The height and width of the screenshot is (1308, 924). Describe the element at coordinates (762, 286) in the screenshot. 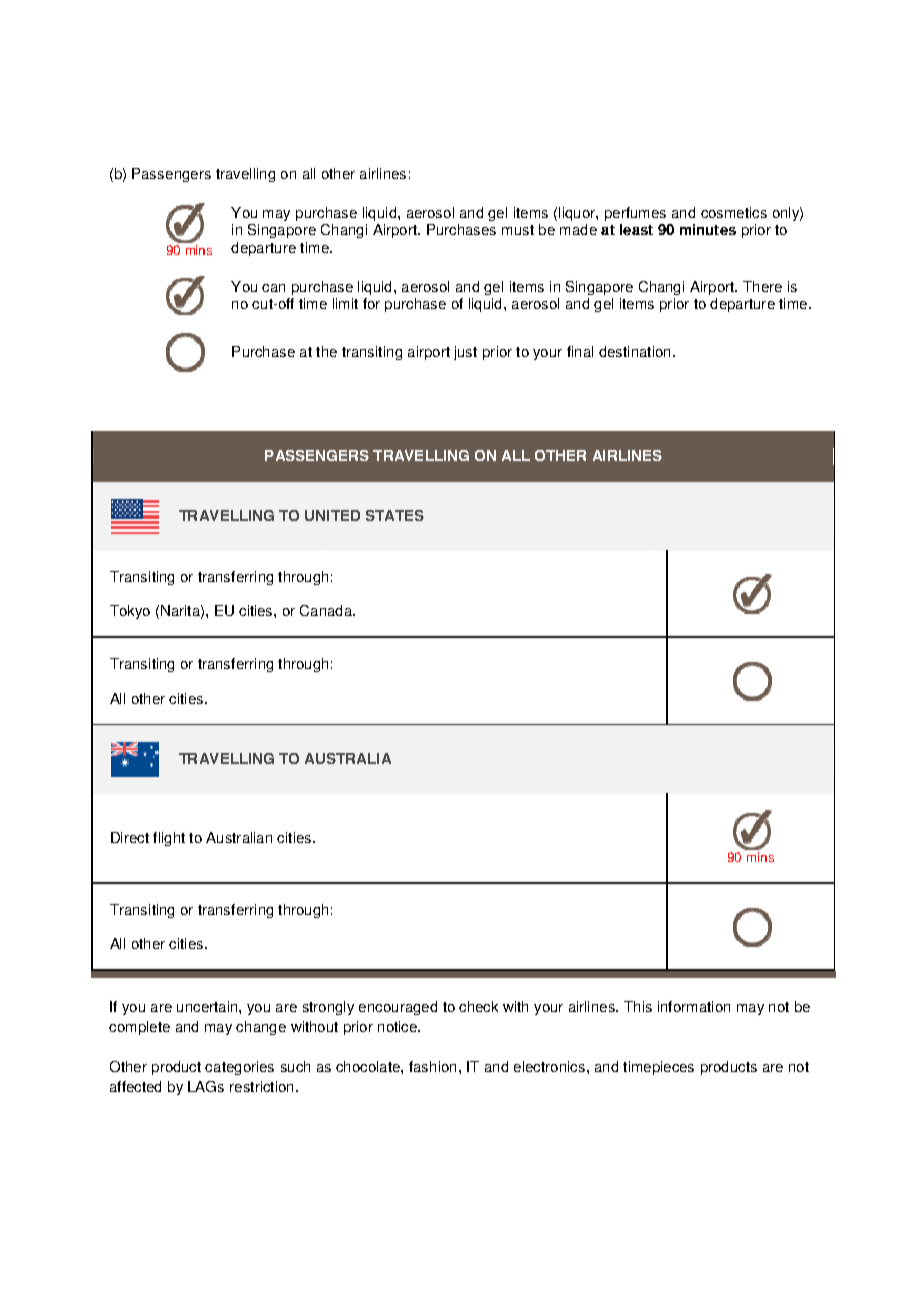

I see `There` at that location.
